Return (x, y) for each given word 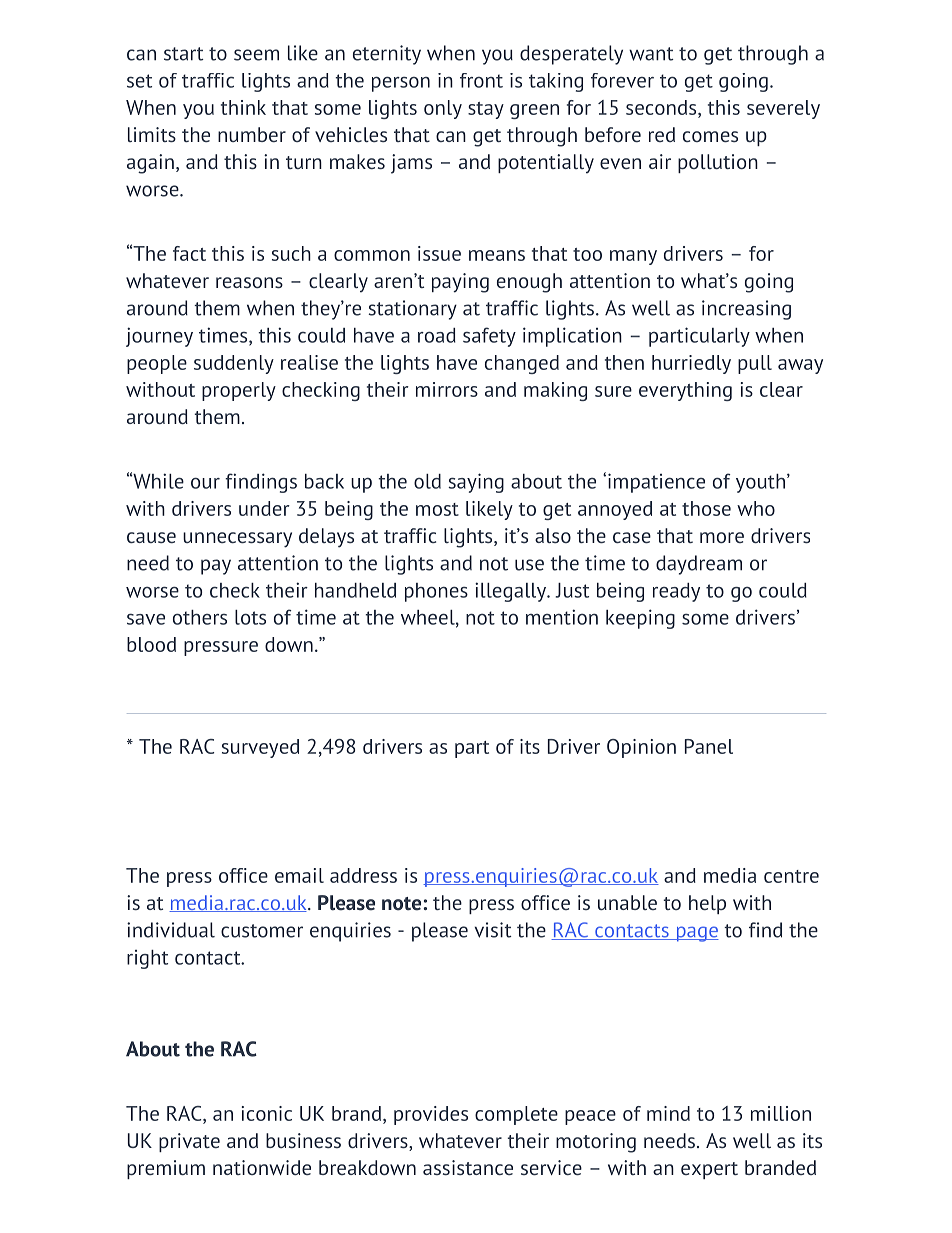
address (363, 875)
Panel (709, 746)
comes (710, 136)
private (189, 1142)
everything (685, 391)
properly (239, 391)
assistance (468, 1167)
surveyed (260, 748)
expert (709, 1170)
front (481, 80)
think (243, 107)
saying (476, 483)
